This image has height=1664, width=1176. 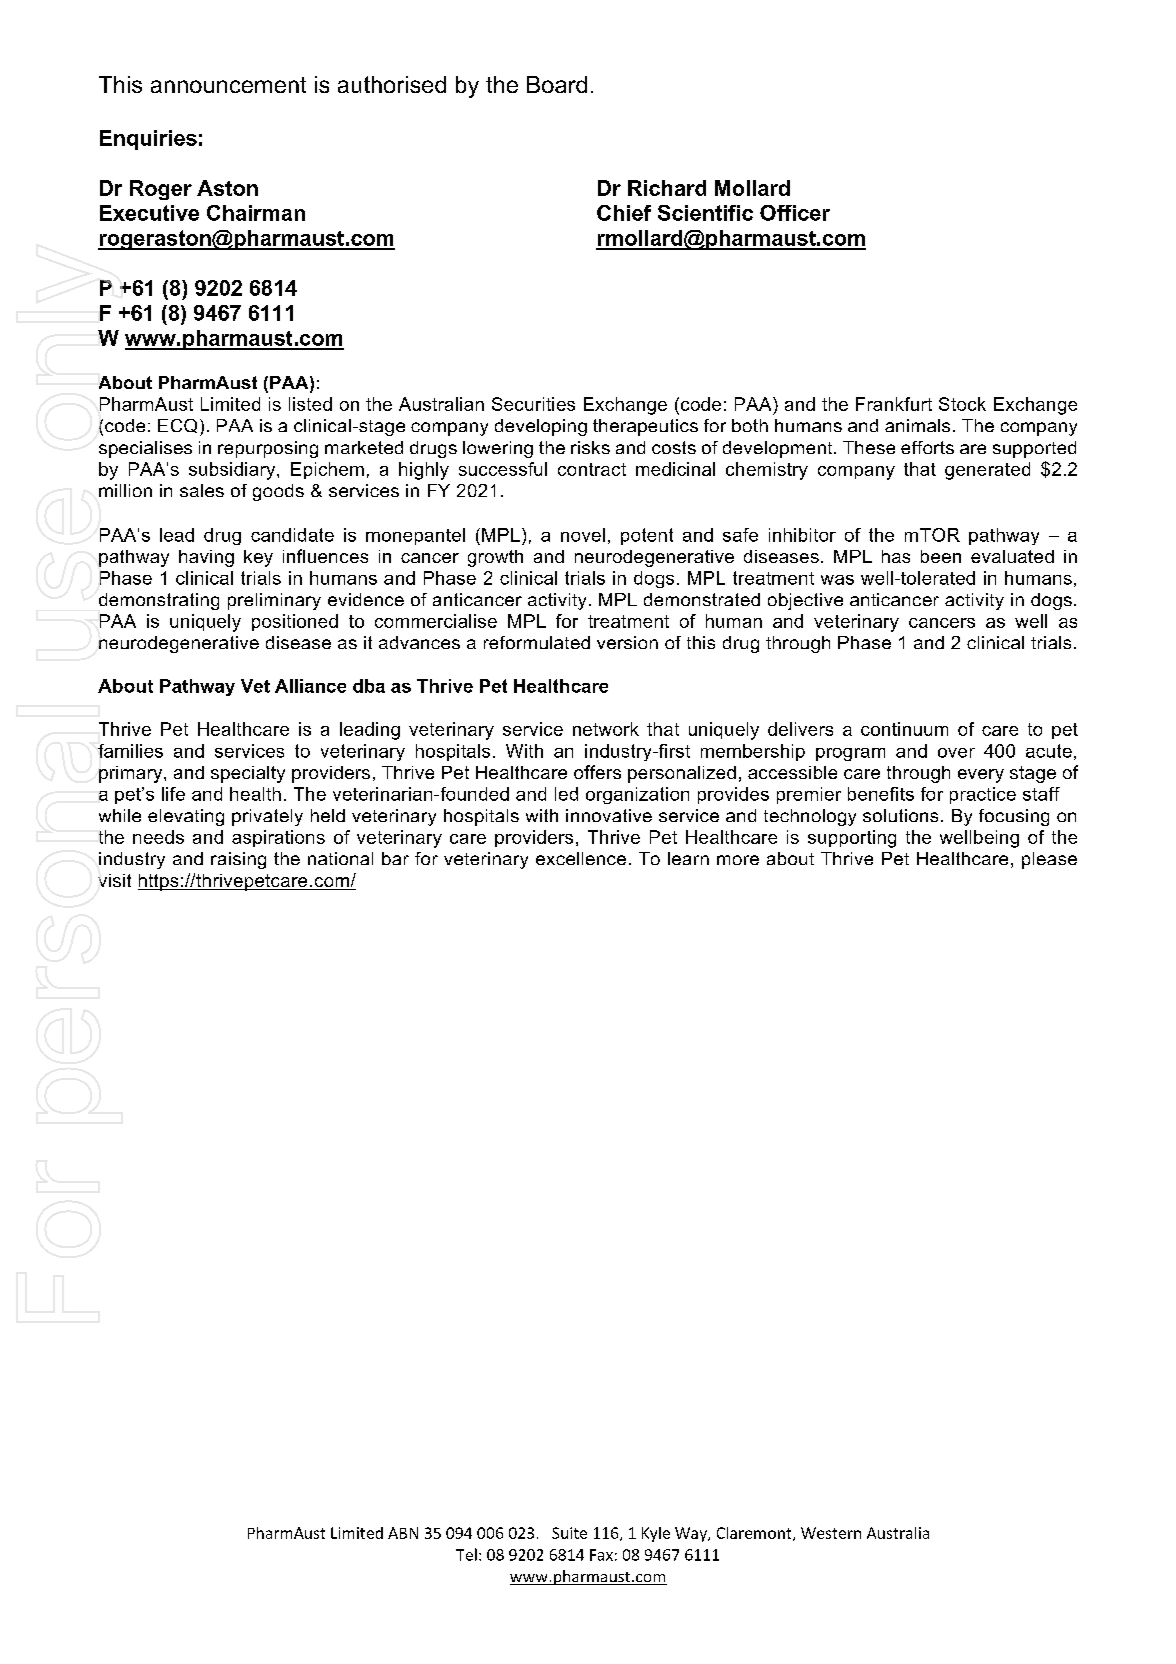 What do you see at coordinates (927, 447) in the image?
I see `efforts` at bounding box center [927, 447].
